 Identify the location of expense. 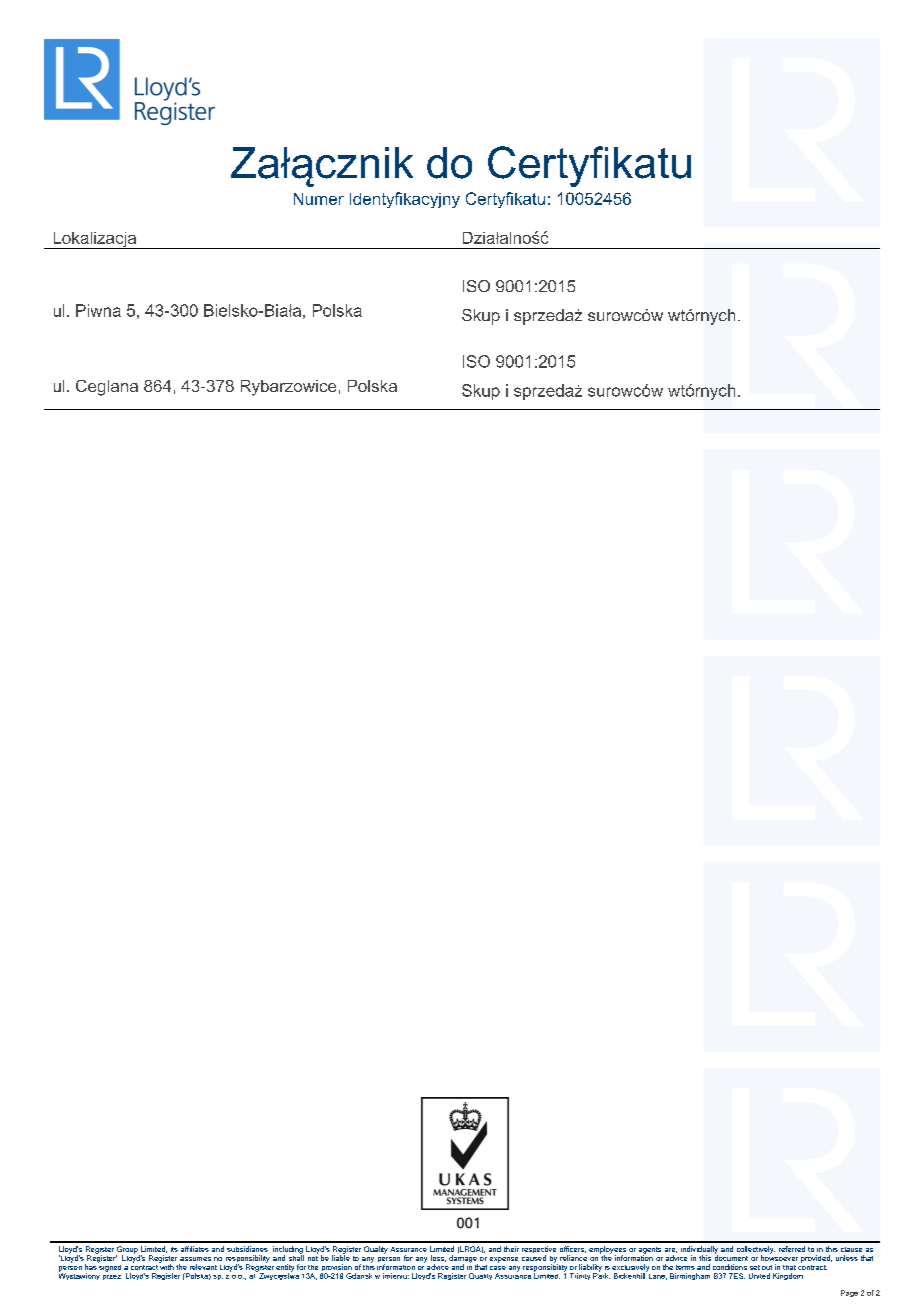
(504, 1260).
